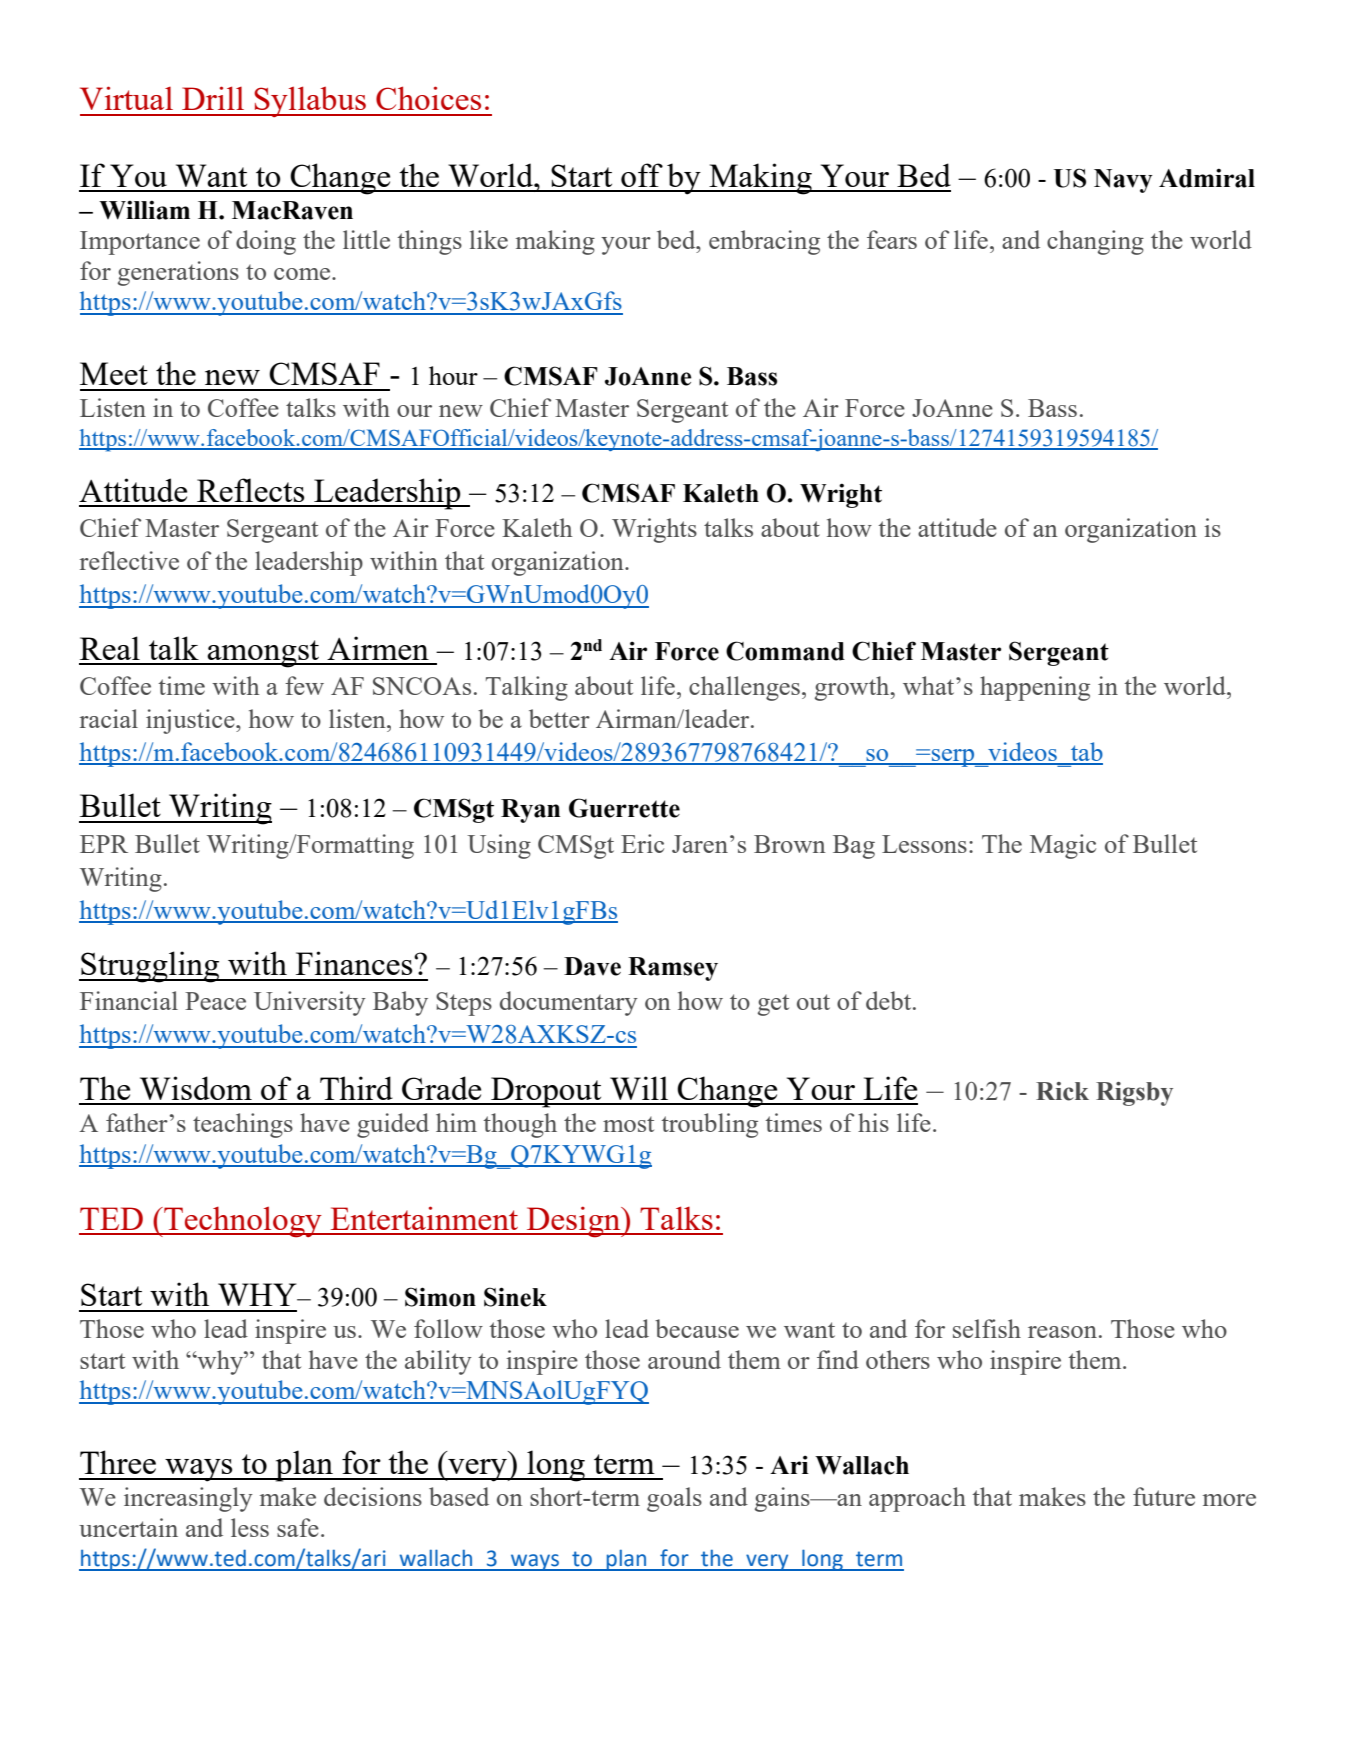 This document has width=1354, height=1753. Describe the element at coordinates (188, 1499) in the document. I see `increasingly` at that location.
